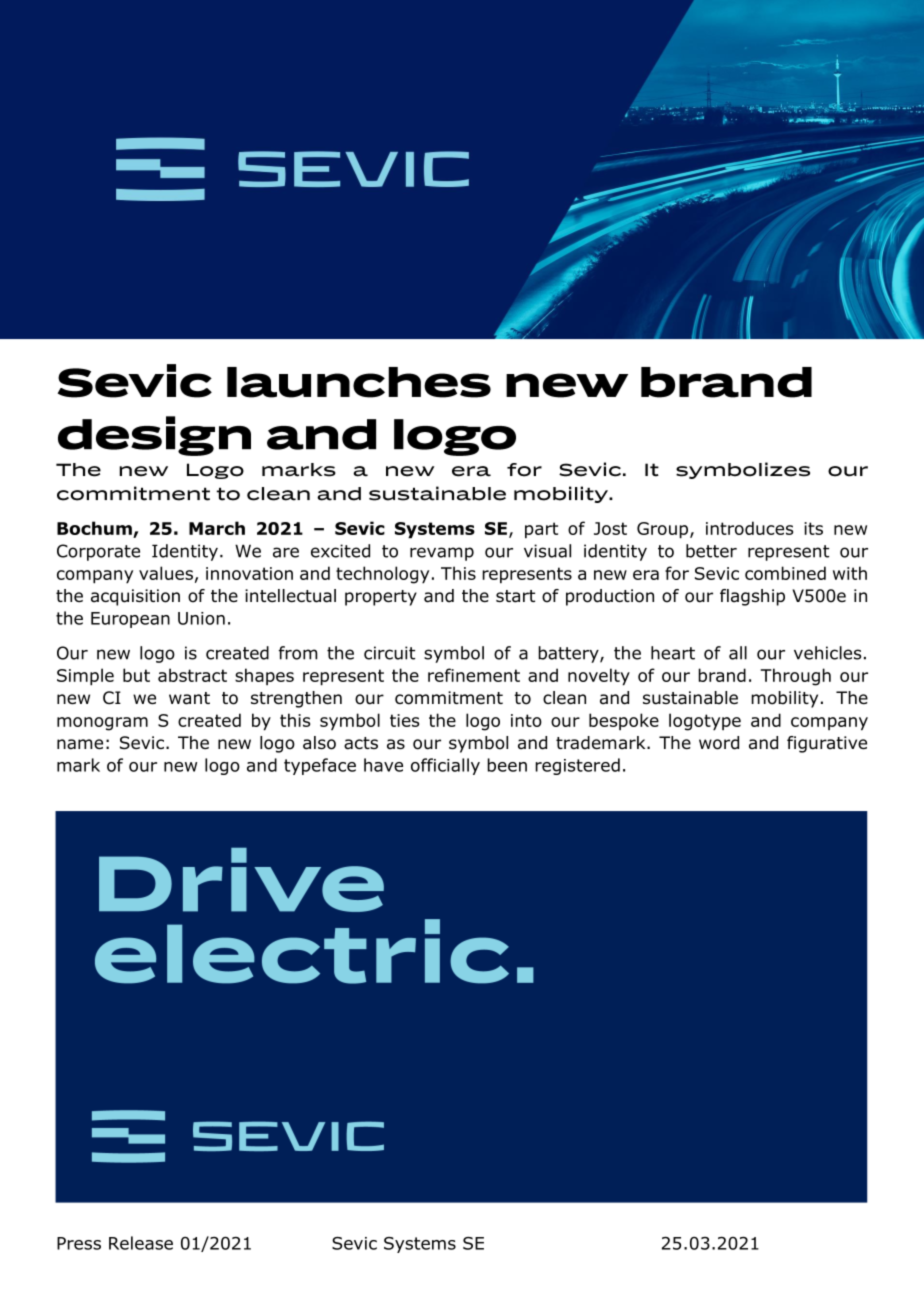 This document has width=924, height=1308. What do you see at coordinates (383, 765) in the document?
I see `have` at bounding box center [383, 765].
